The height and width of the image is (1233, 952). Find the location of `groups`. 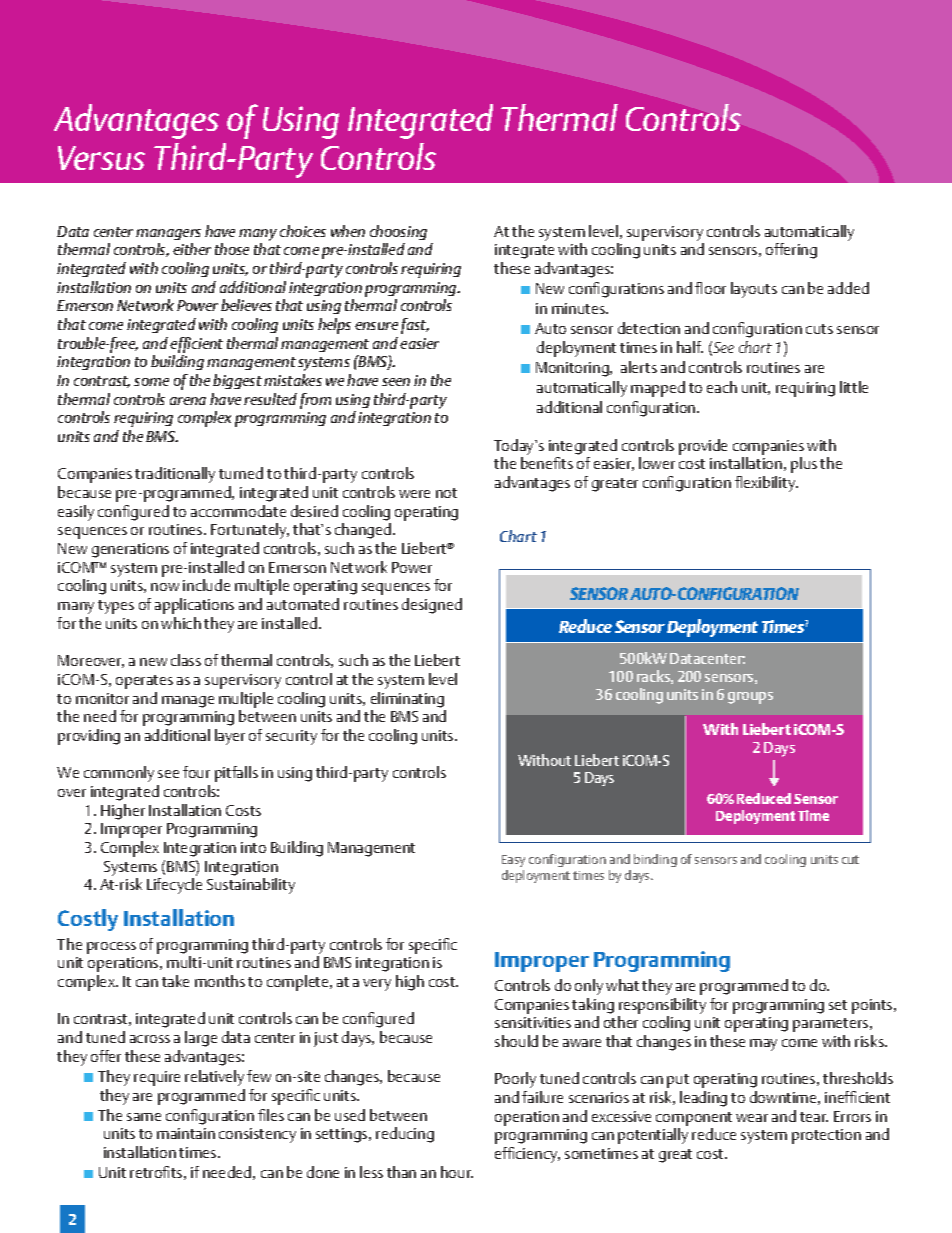

groups is located at coordinates (750, 698).
